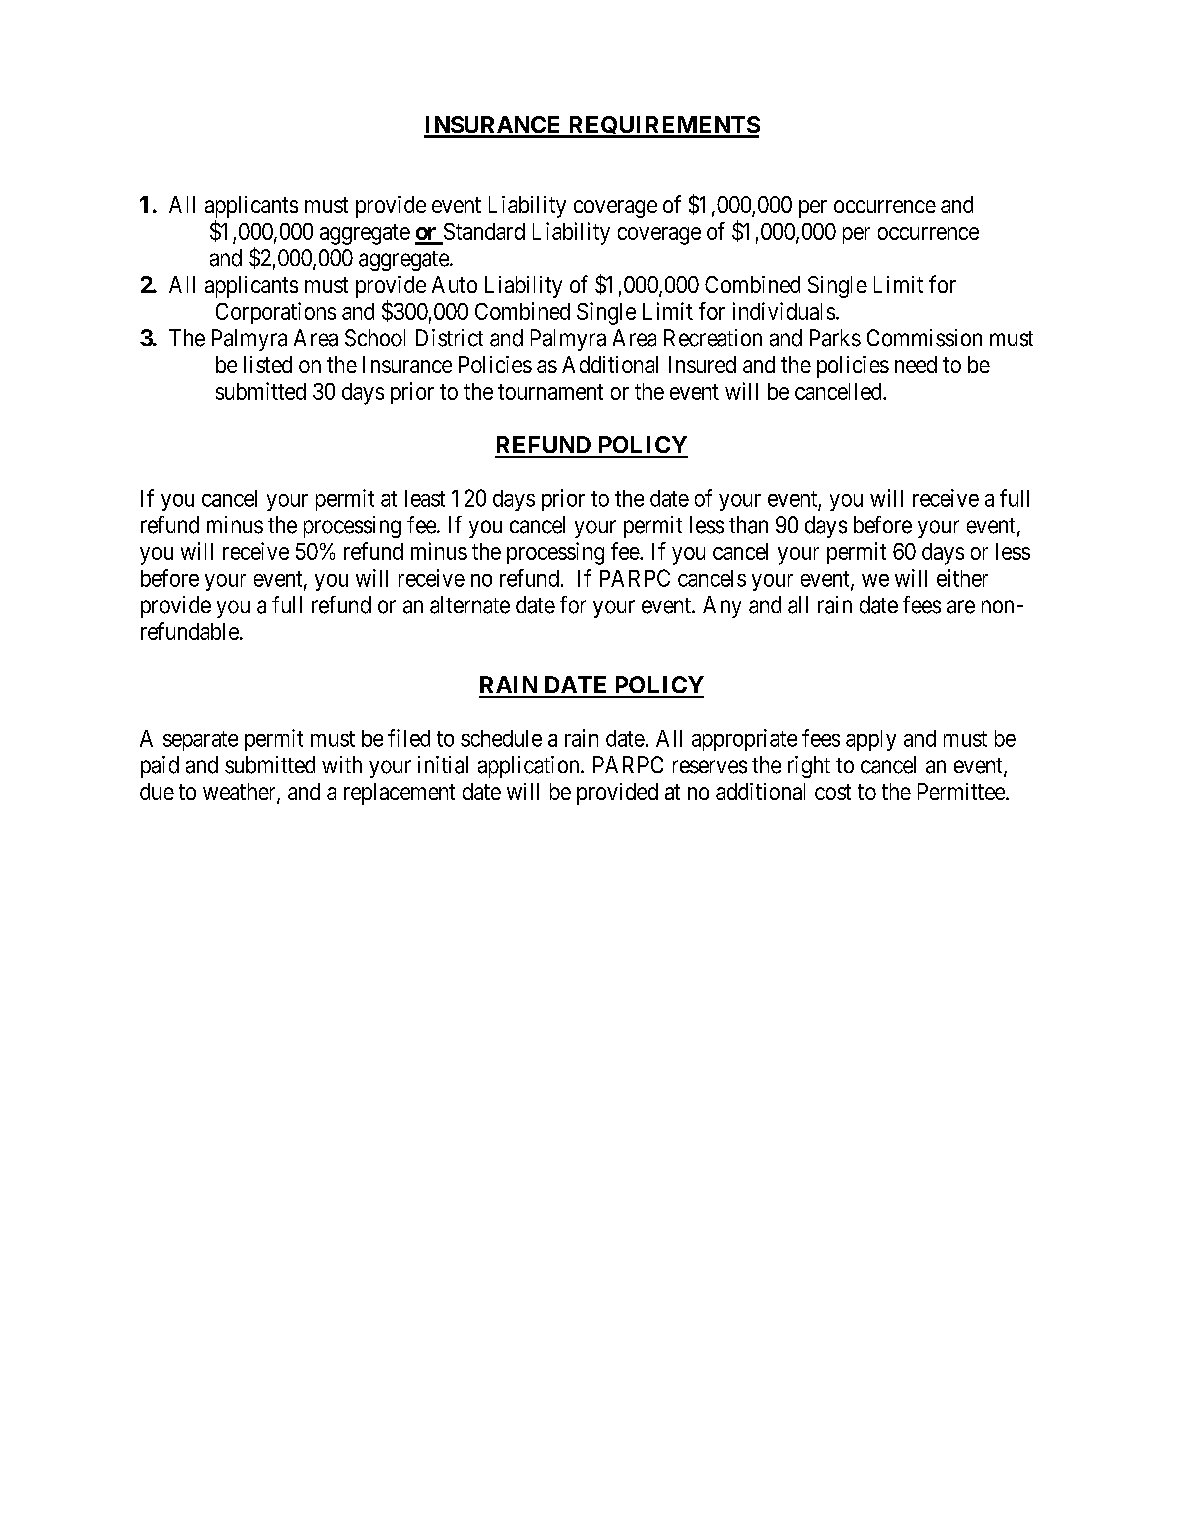  Describe the element at coordinates (484, 231) in the document. I see `Standard` at that location.
